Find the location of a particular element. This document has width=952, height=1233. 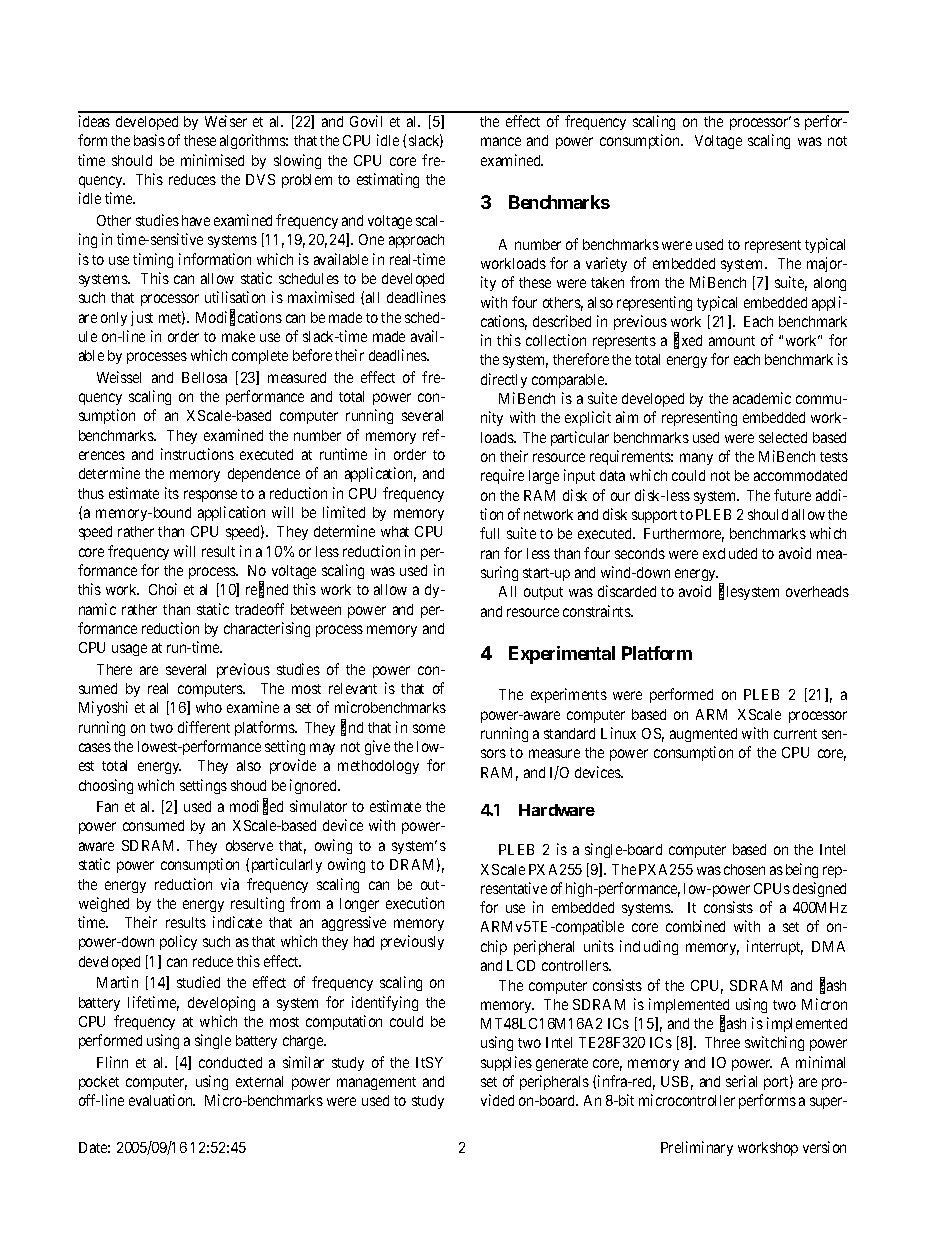

methodology is located at coordinates (378, 767).
